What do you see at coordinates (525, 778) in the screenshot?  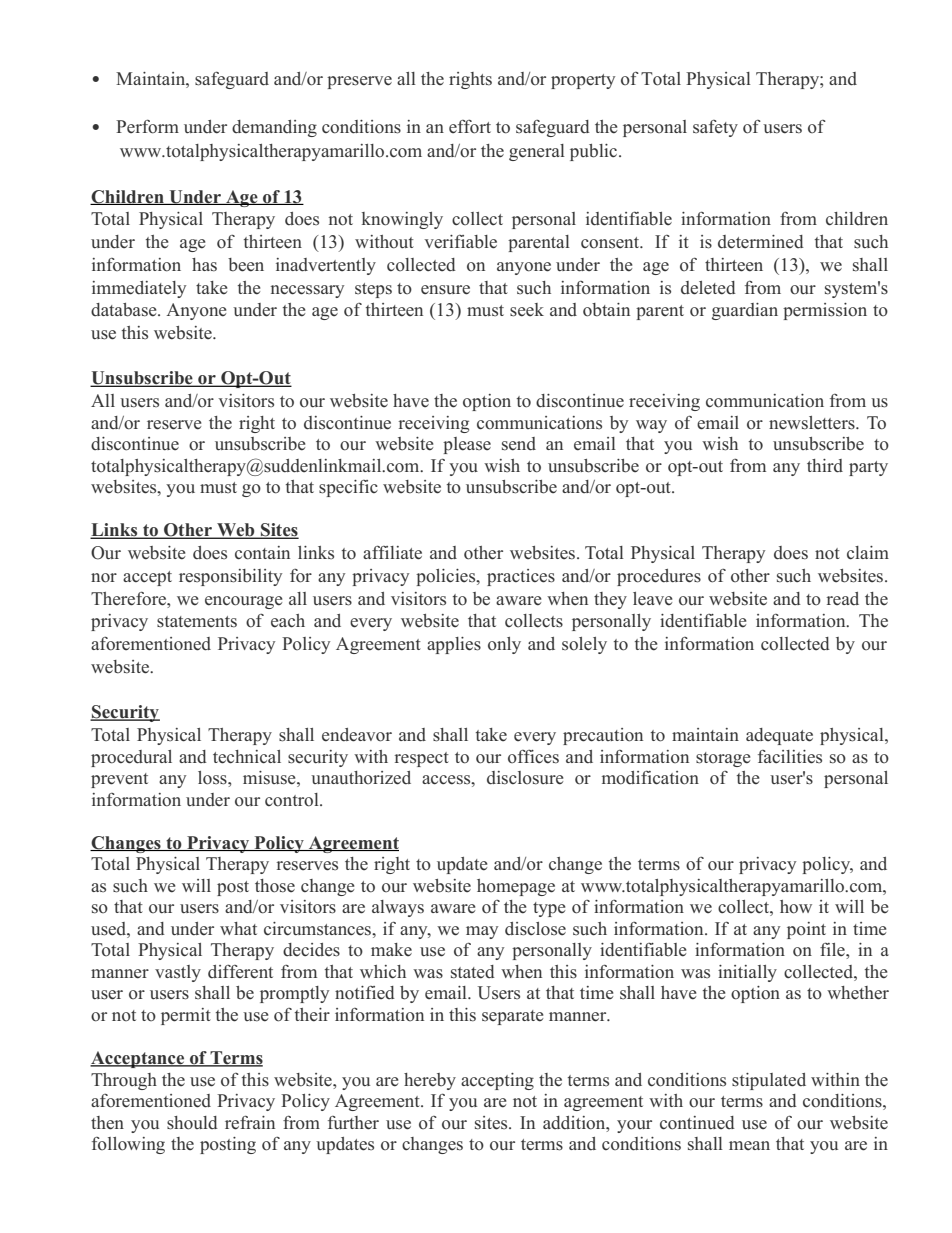 I see `disclosure` at bounding box center [525, 778].
